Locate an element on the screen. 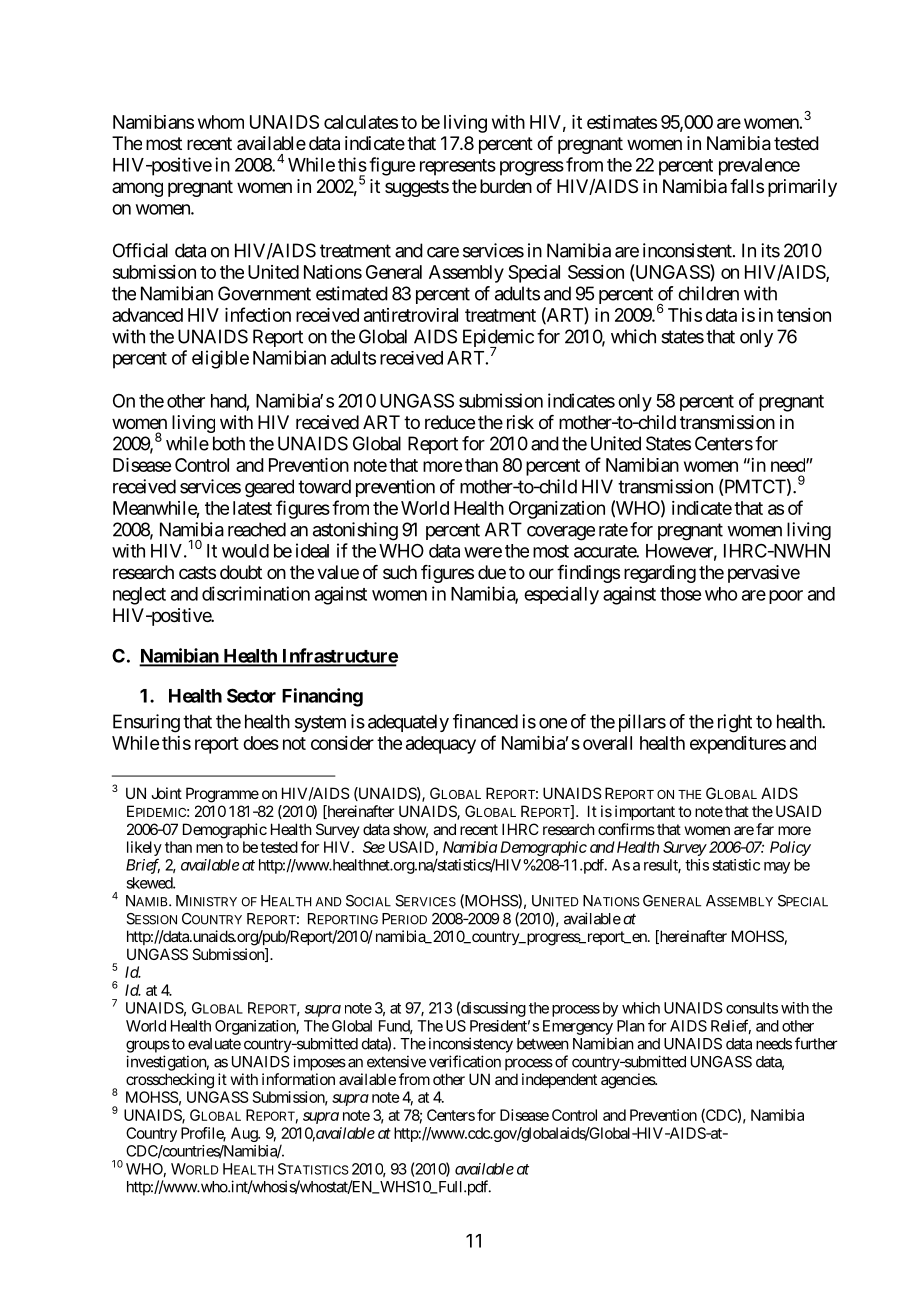  burden is located at coordinates (506, 186).
